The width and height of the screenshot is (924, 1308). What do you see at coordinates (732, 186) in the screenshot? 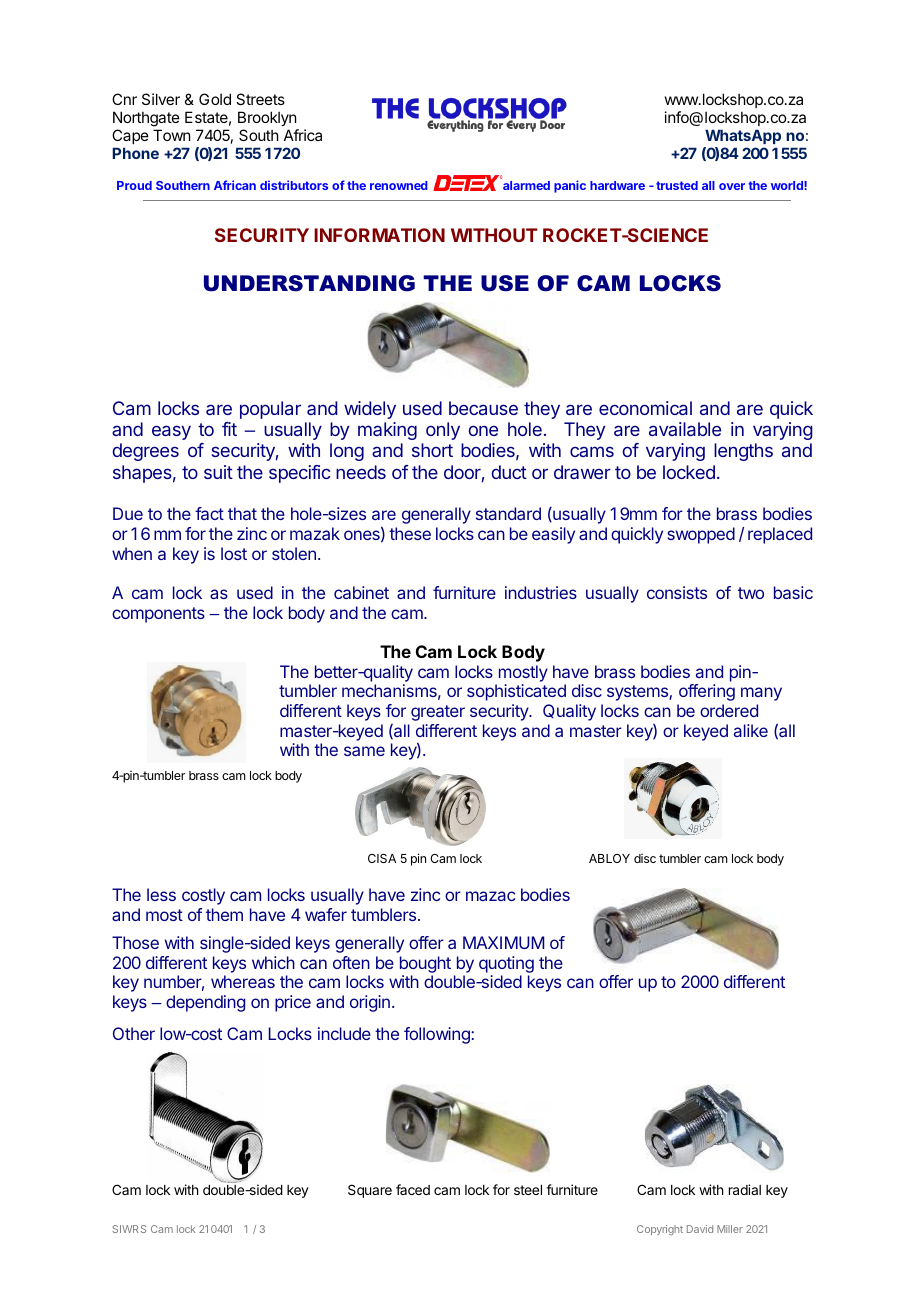
I see `over` at bounding box center [732, 186].
